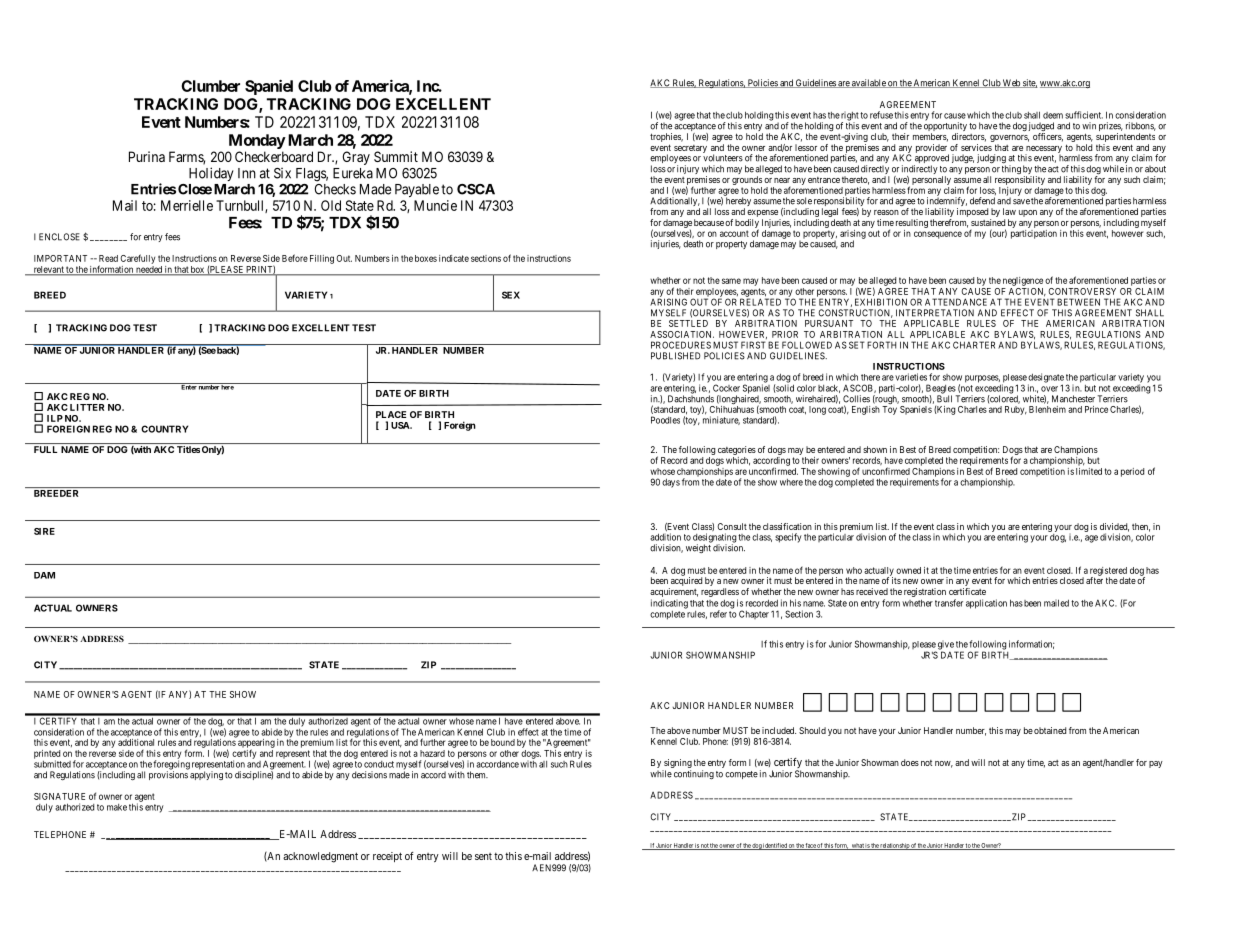 The height and width of the page is (952, 1233). I want to click on Clumber, so click(210, 86).
